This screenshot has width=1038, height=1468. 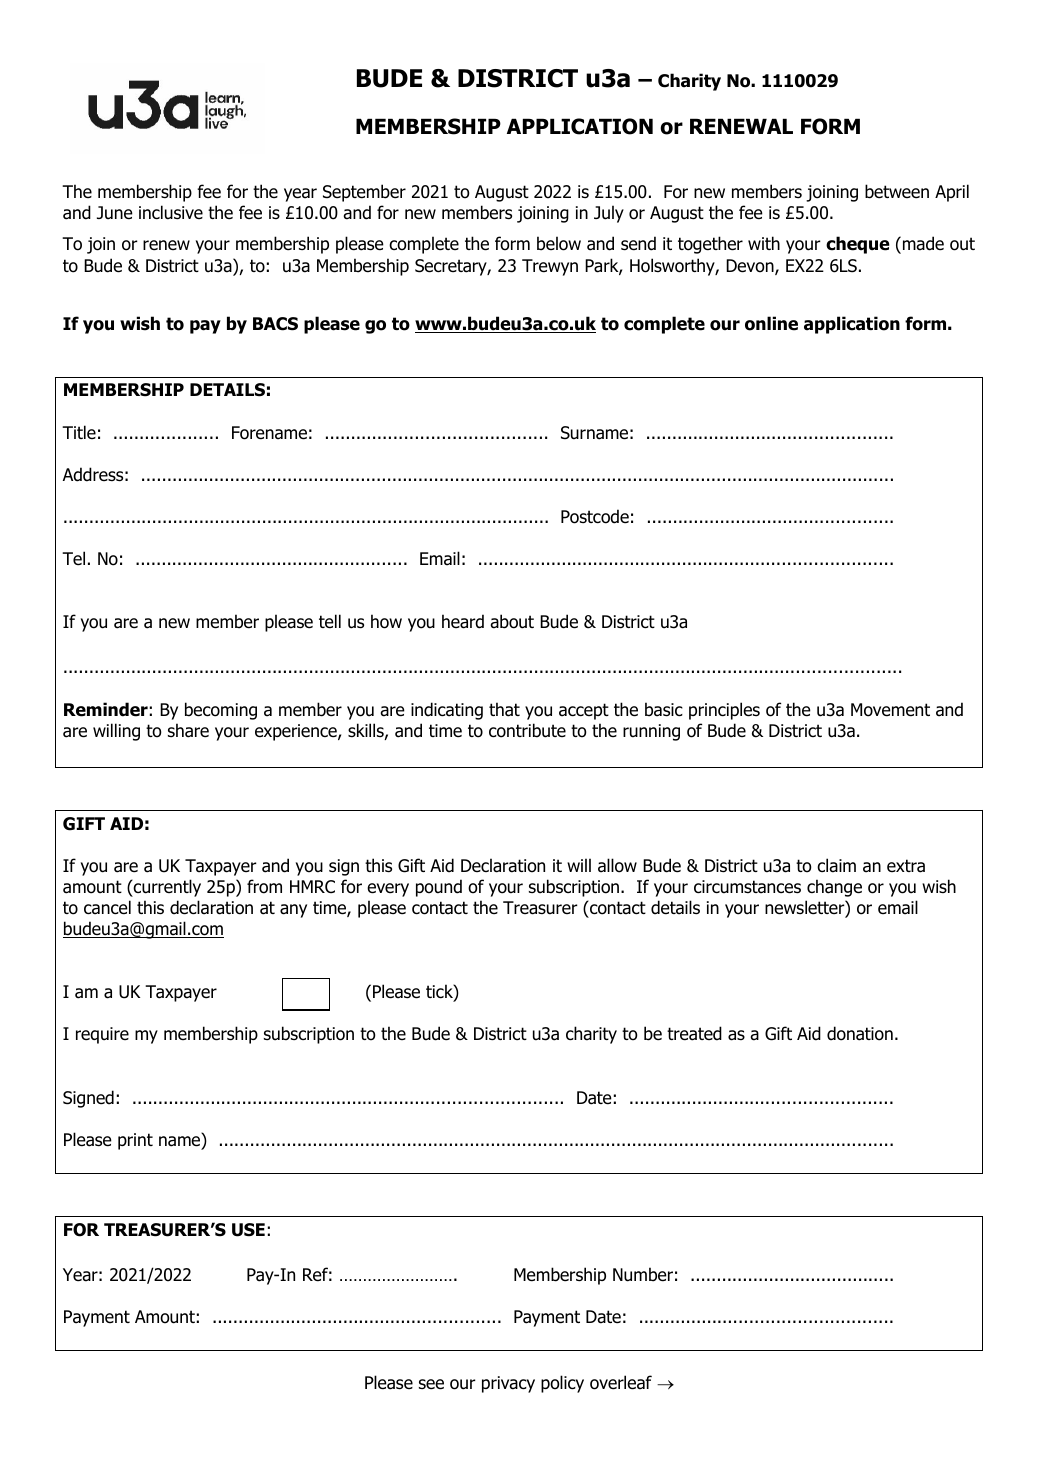 I want to click on USE, so click(x=248, y=1230).
